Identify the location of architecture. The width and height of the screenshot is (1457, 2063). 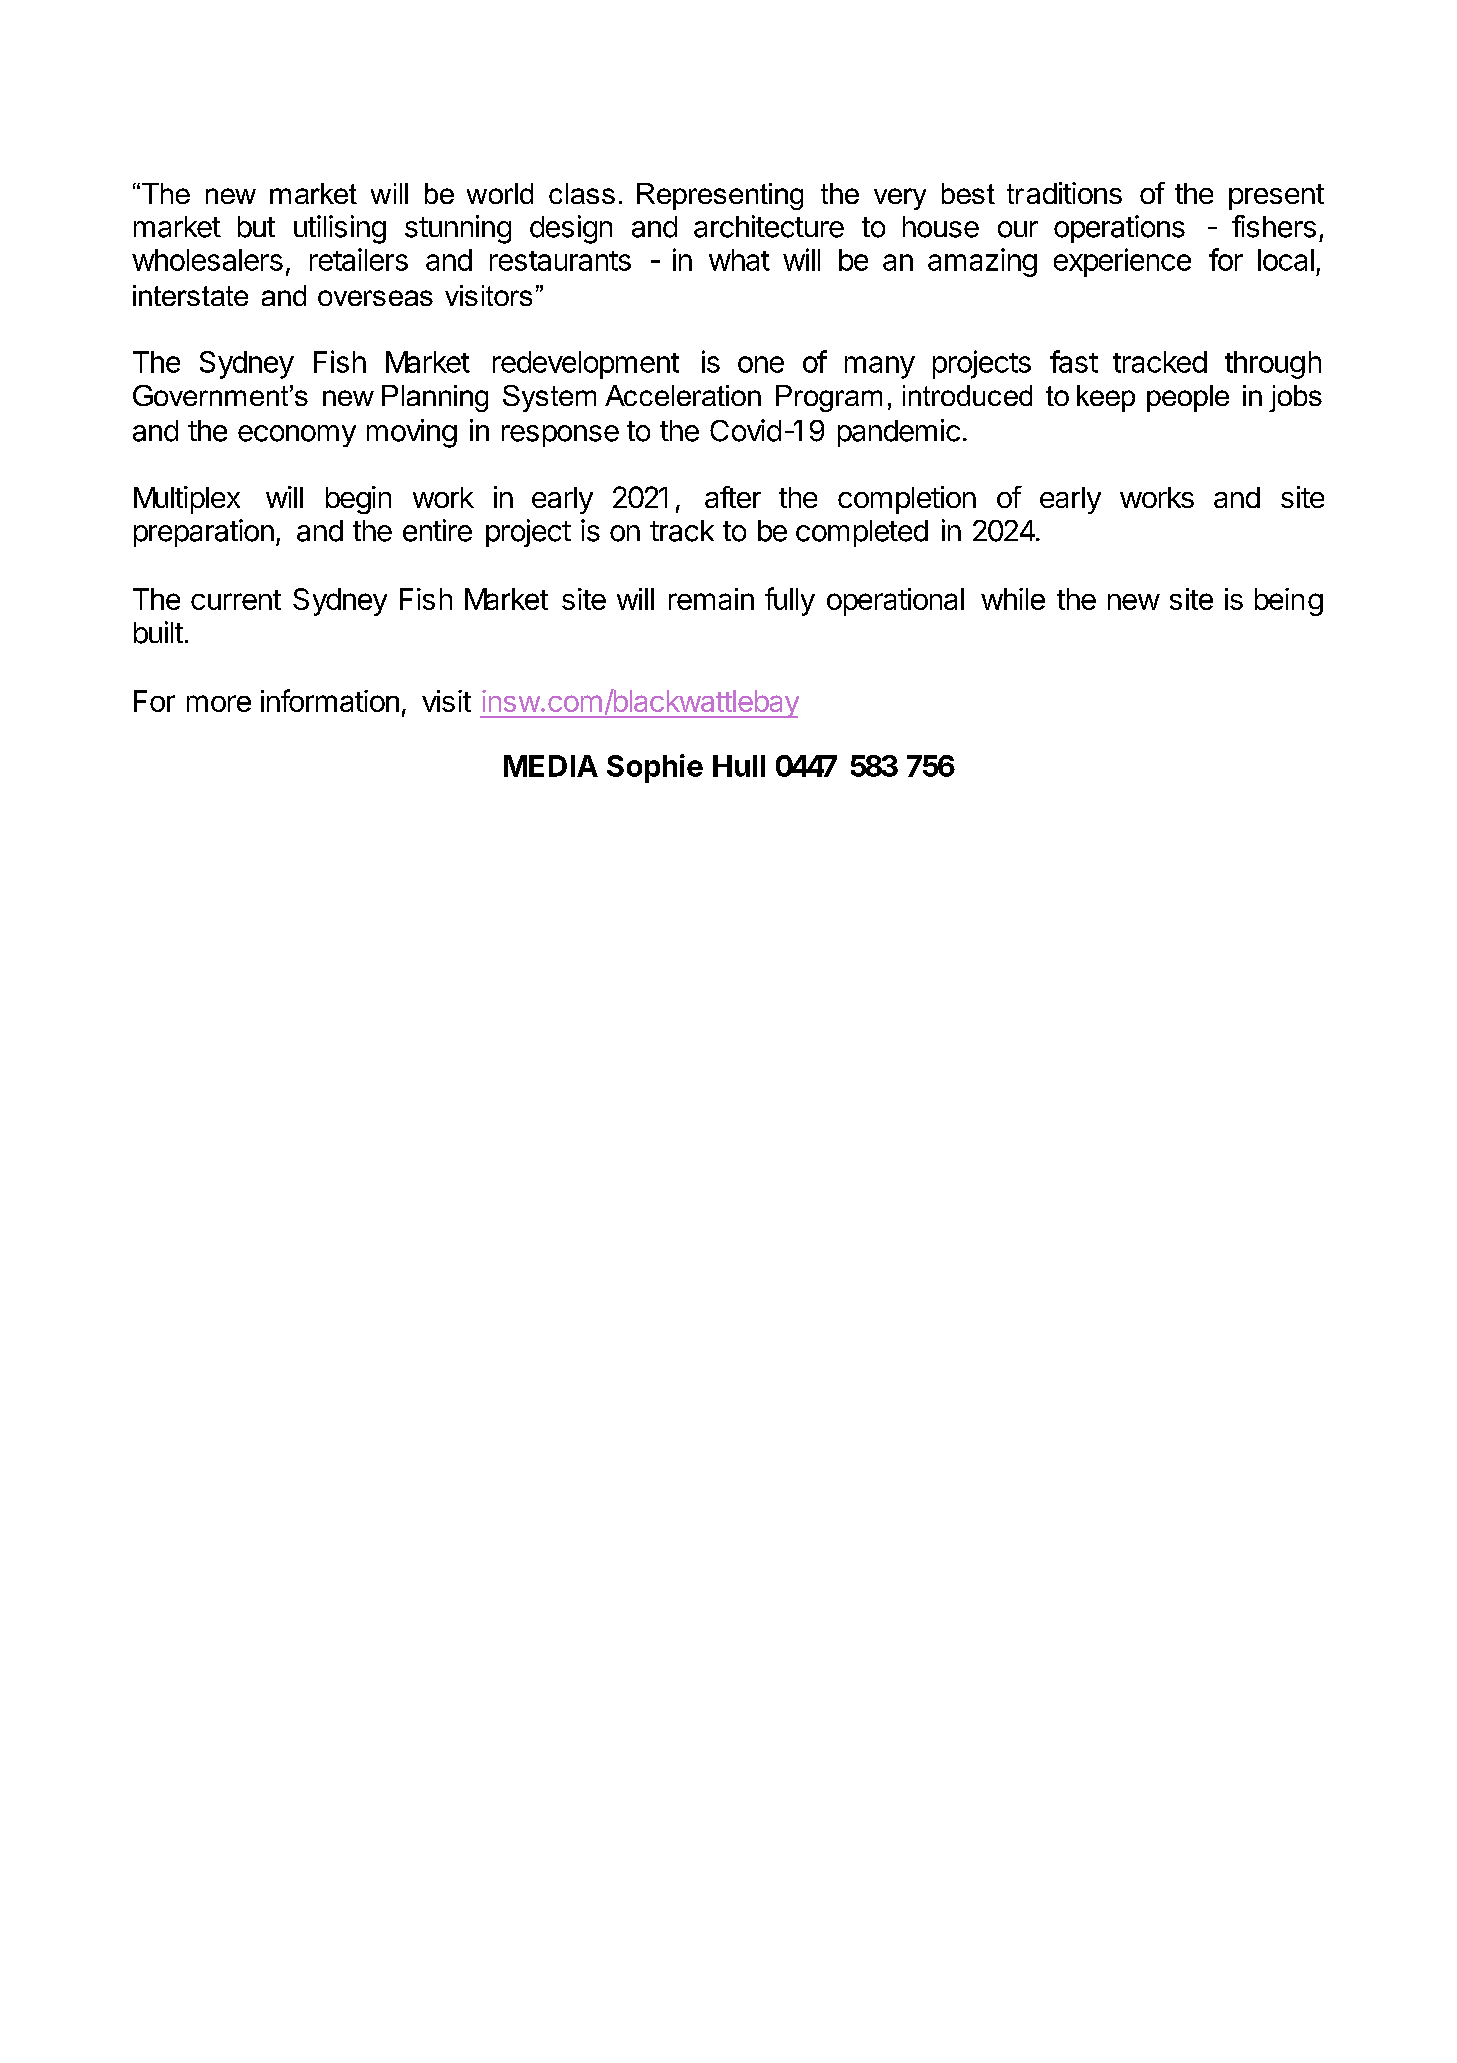
(769, 226).
